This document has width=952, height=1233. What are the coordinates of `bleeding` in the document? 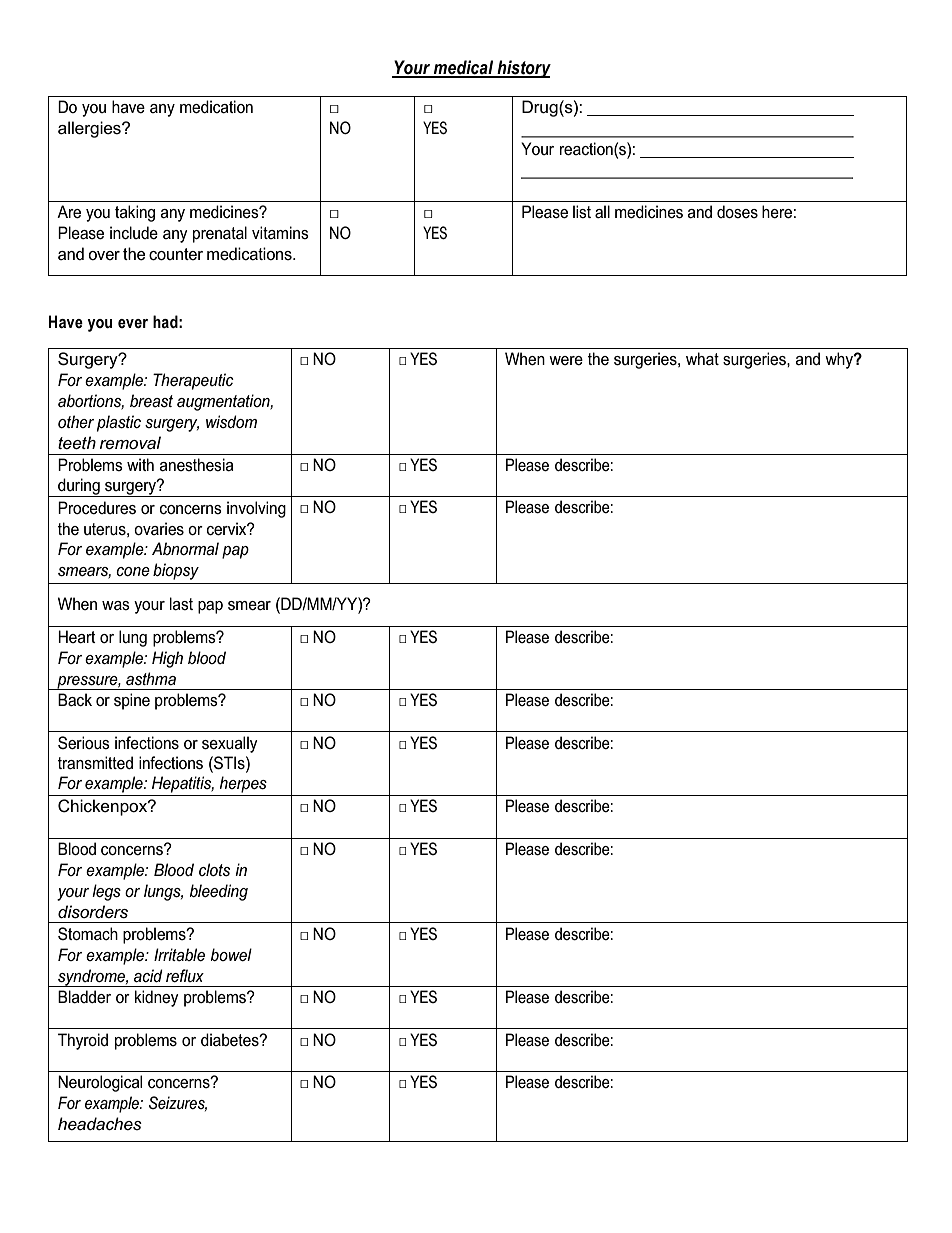 It's located at (219, 892).
